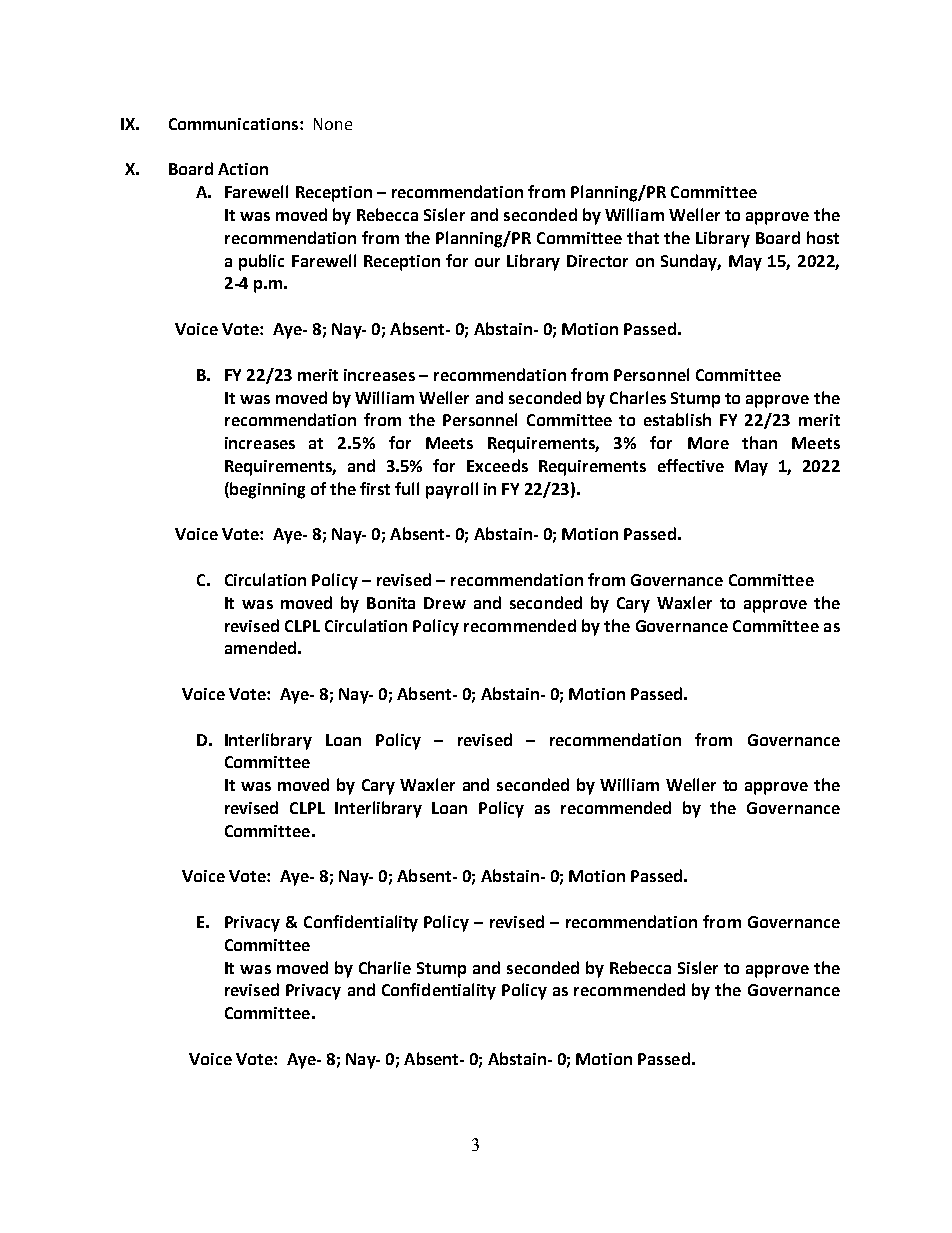 This screenshot has height=1233, width=952. I want to click on than, so click(759, 442).
